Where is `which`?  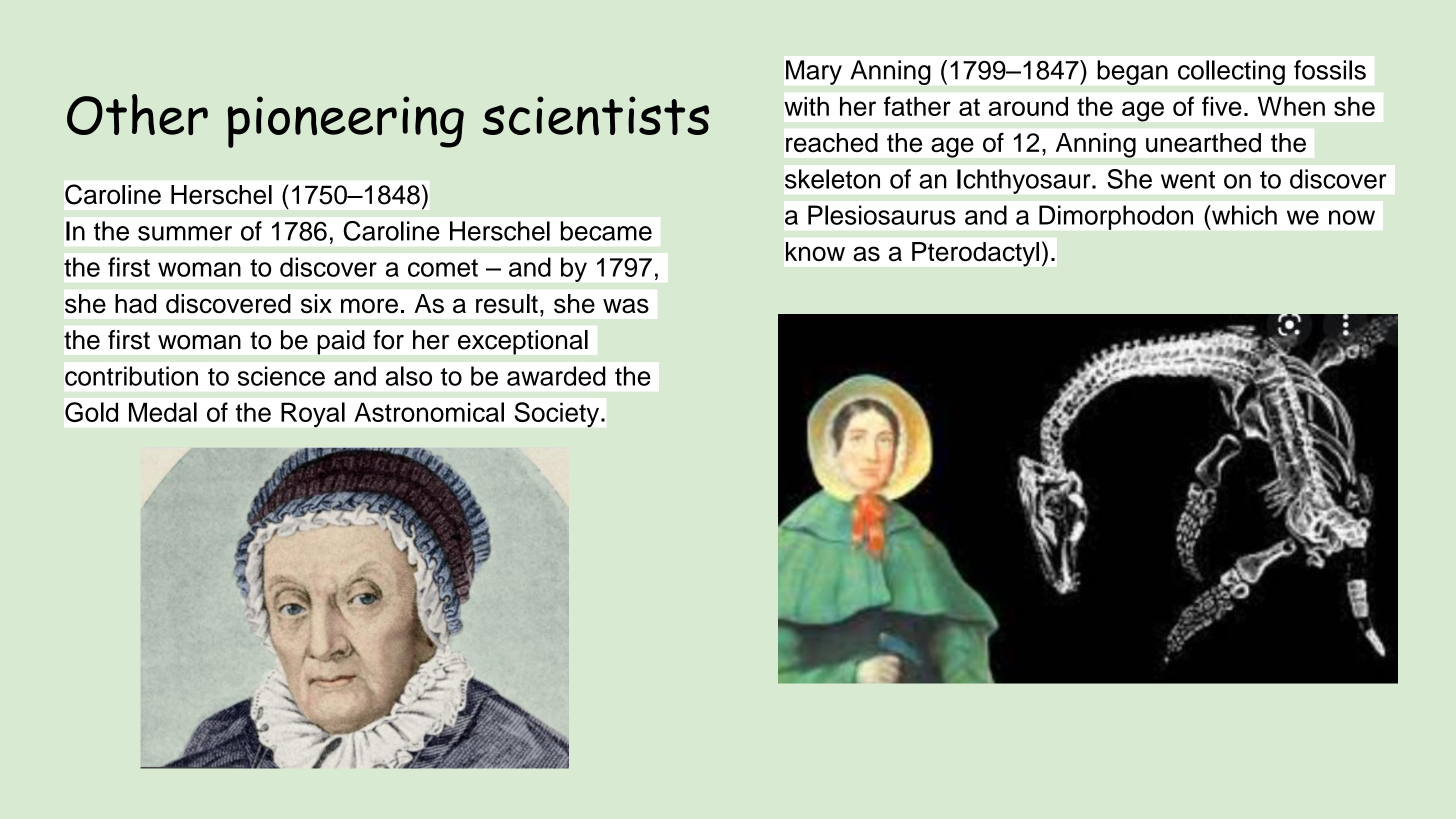 which is located at coordinates (1243, 215).
